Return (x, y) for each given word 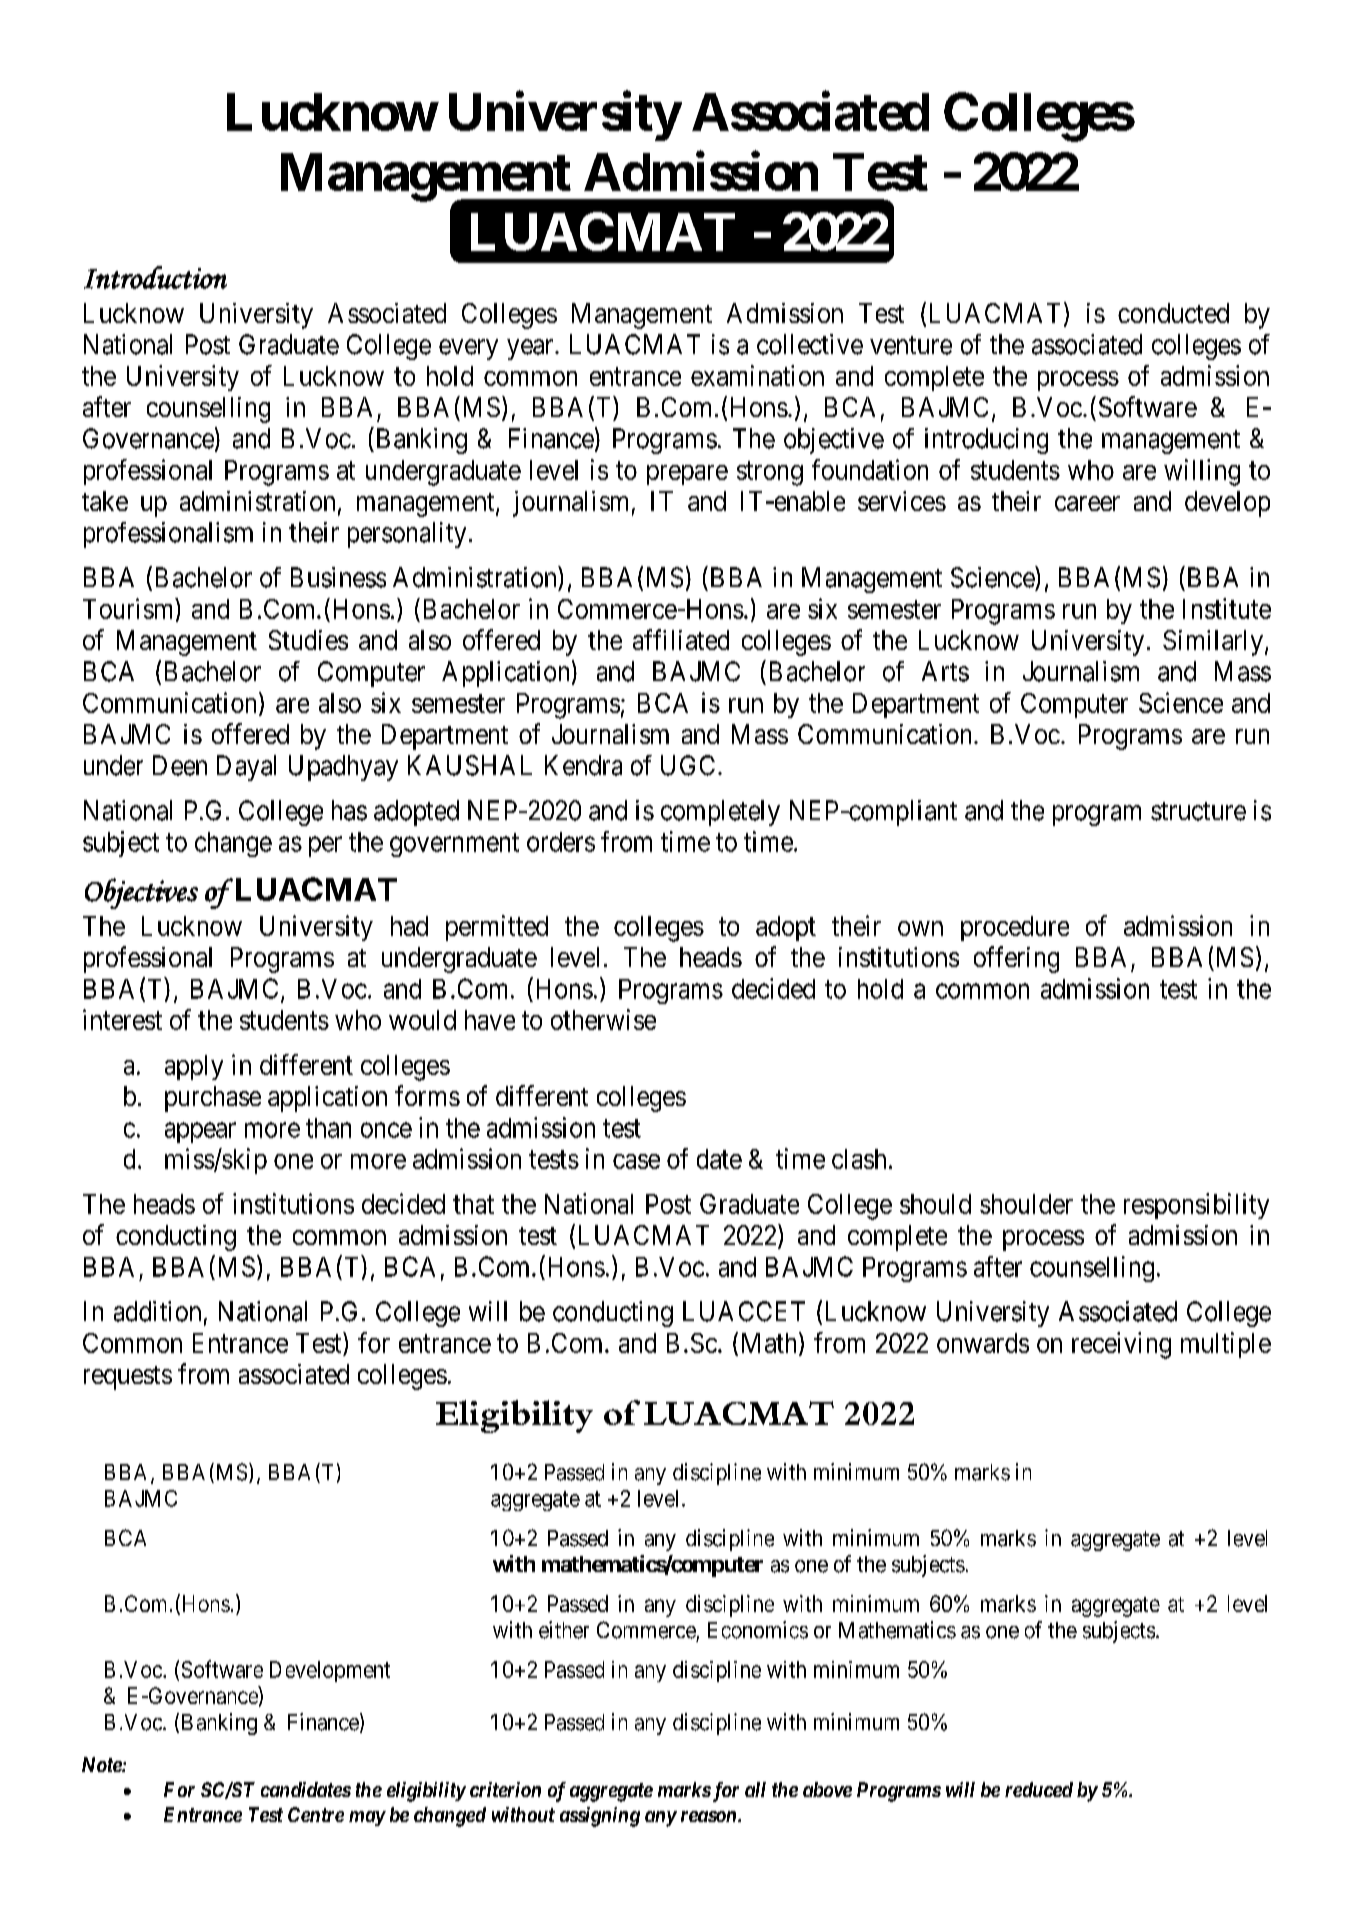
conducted (1173, 313)
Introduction (155, 277)
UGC (688, 765)
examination (757, 375)
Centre (316, 1814)
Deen (180, 765)
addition (157, 1311)
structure (1198, 811)
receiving (1121, 1345)
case (636, 1161)
